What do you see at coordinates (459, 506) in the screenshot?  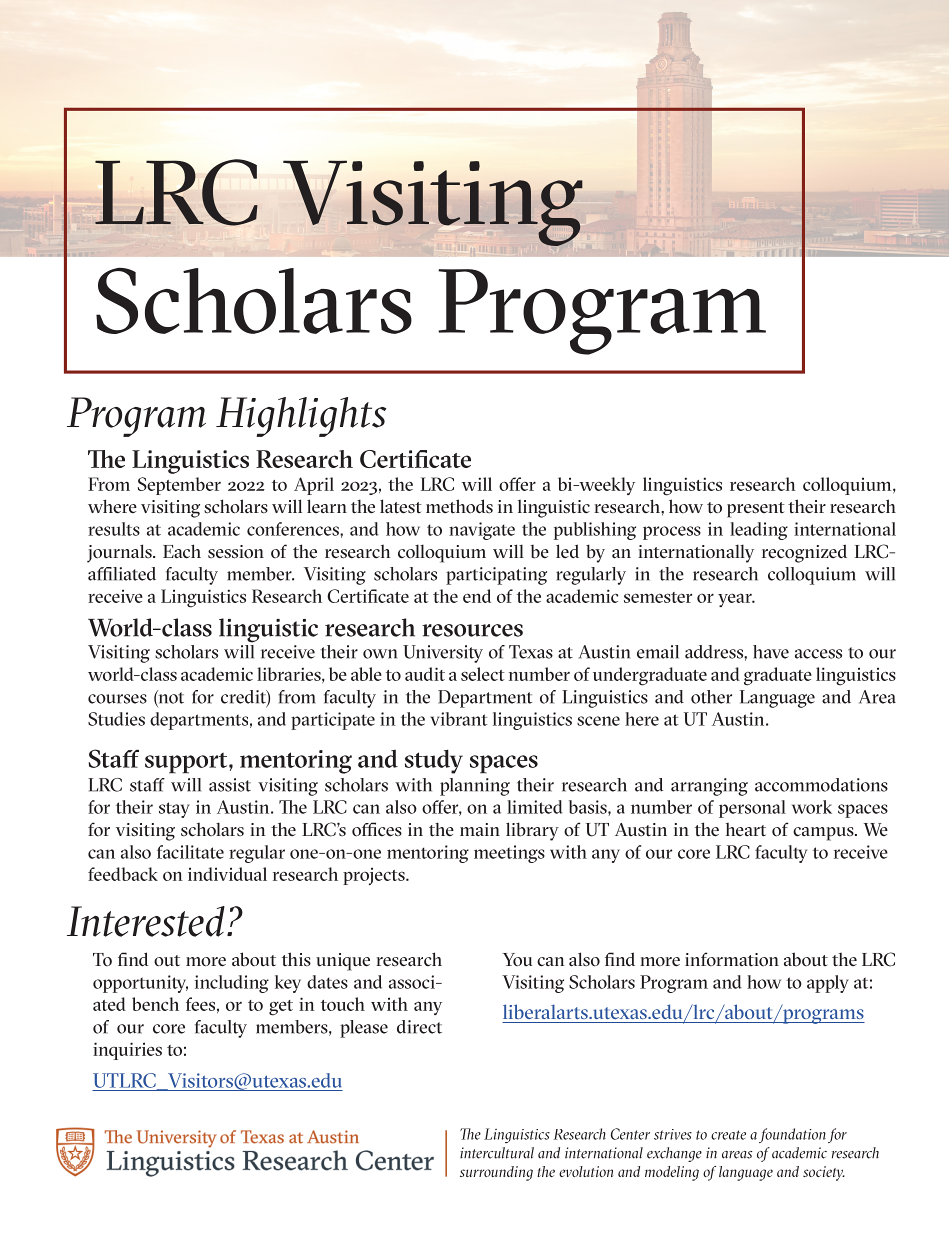 I see `methods` at bounding box center [459, 506].
